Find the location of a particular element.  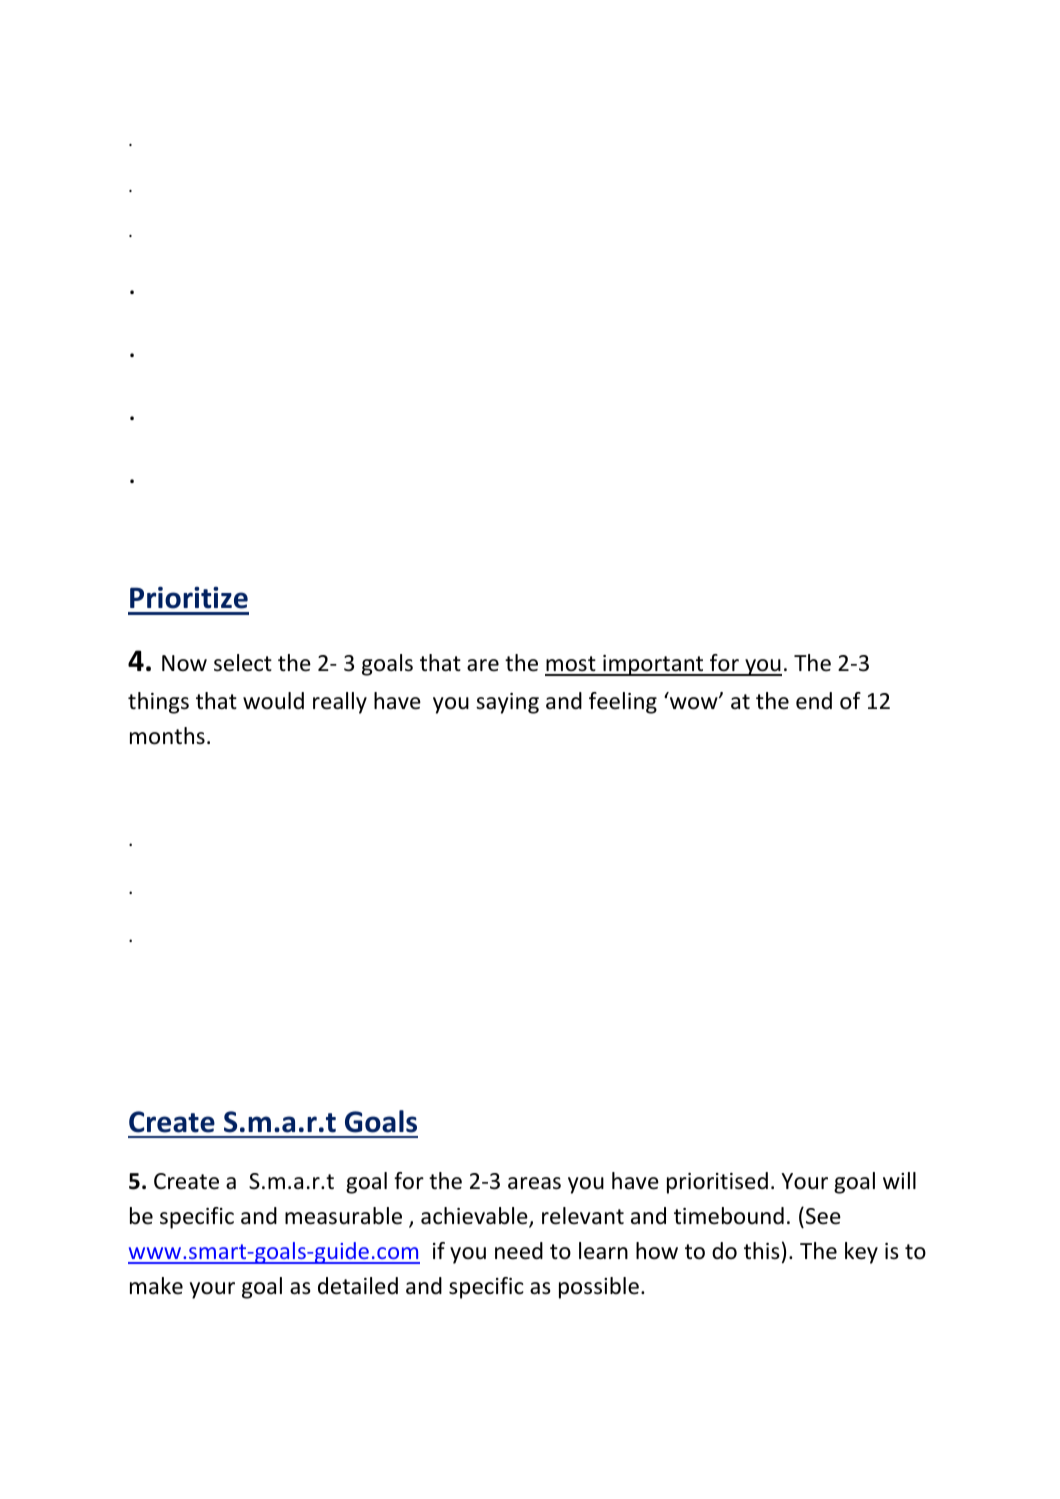

make is located at coordinates (156, 1286).
